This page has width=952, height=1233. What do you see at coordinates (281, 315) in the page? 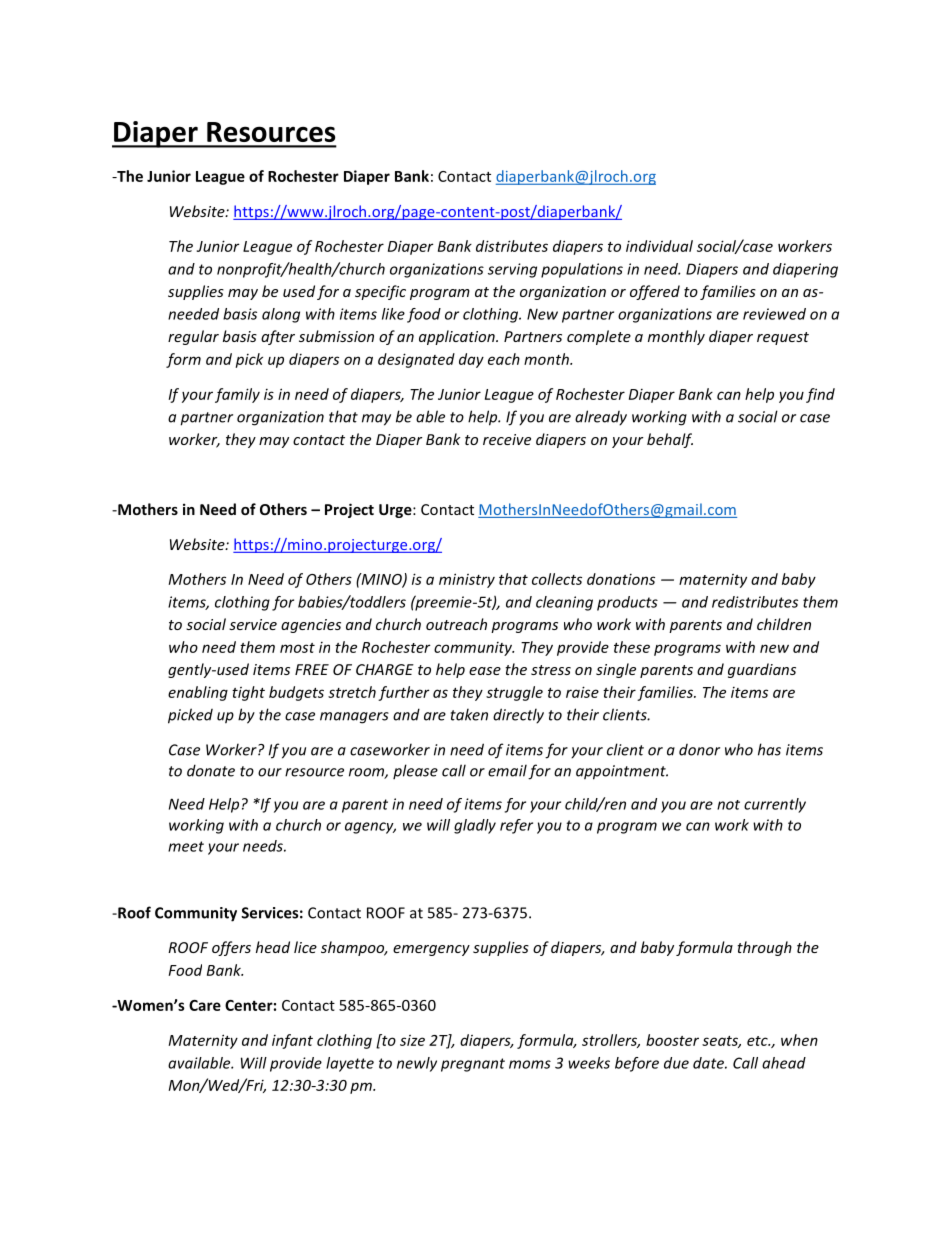
I see `along` at bounding box center [281, 315].
